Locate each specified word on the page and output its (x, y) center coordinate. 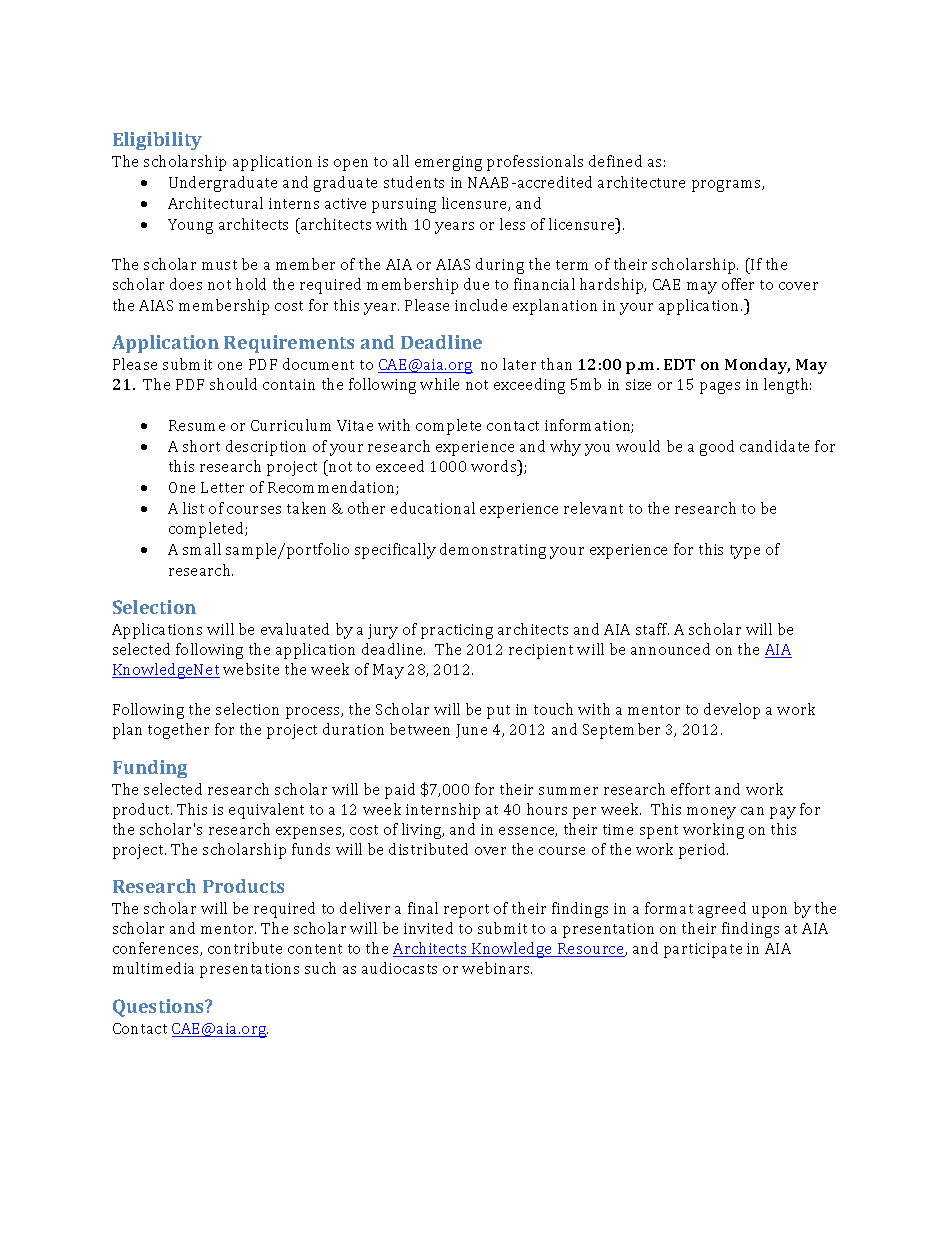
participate (703, 950)
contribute (245, 948)
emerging (448, 163)
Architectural (215, 203)
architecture (641, 182)
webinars (497, 968)
